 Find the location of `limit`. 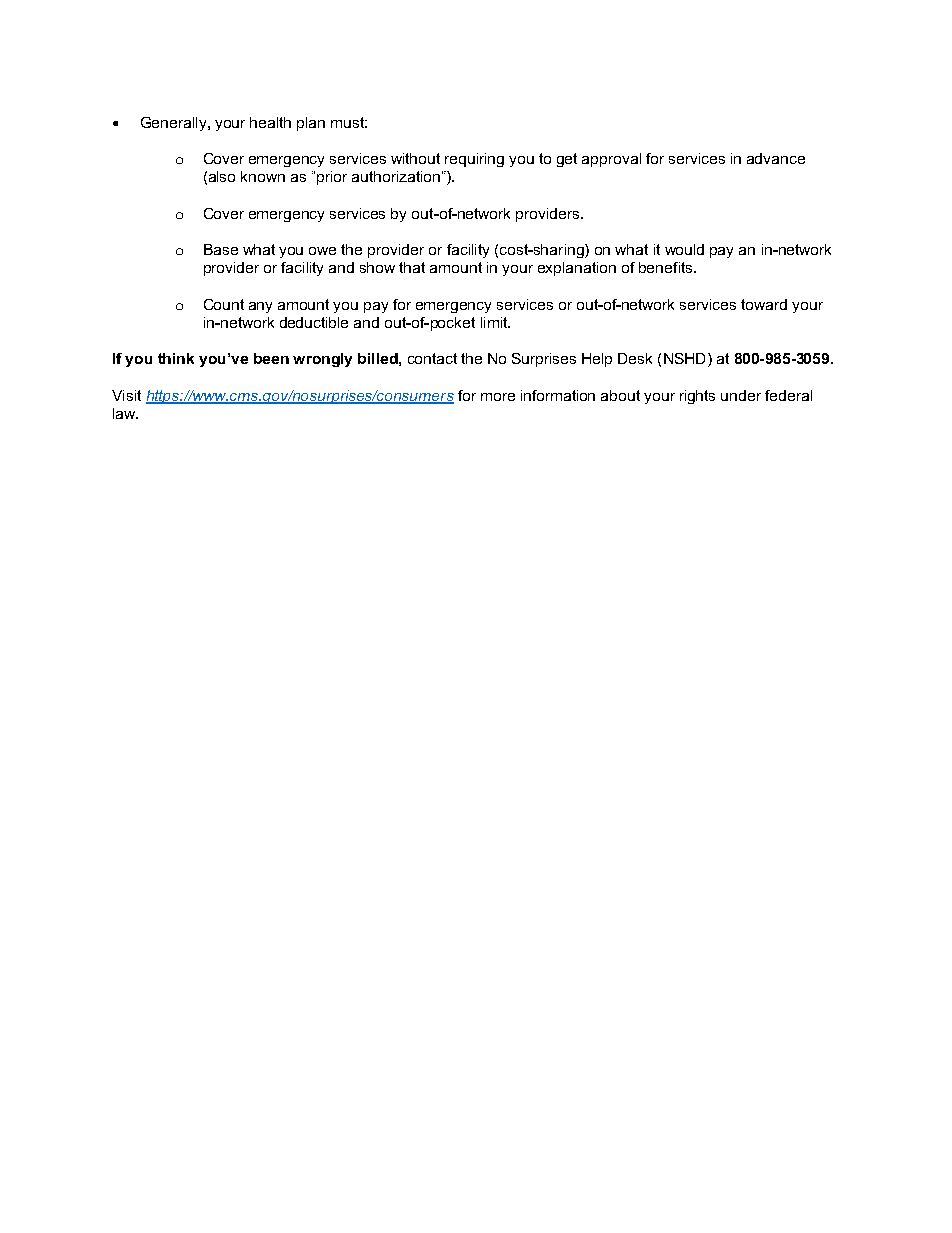

limit is located at coordinates (495, 322).
